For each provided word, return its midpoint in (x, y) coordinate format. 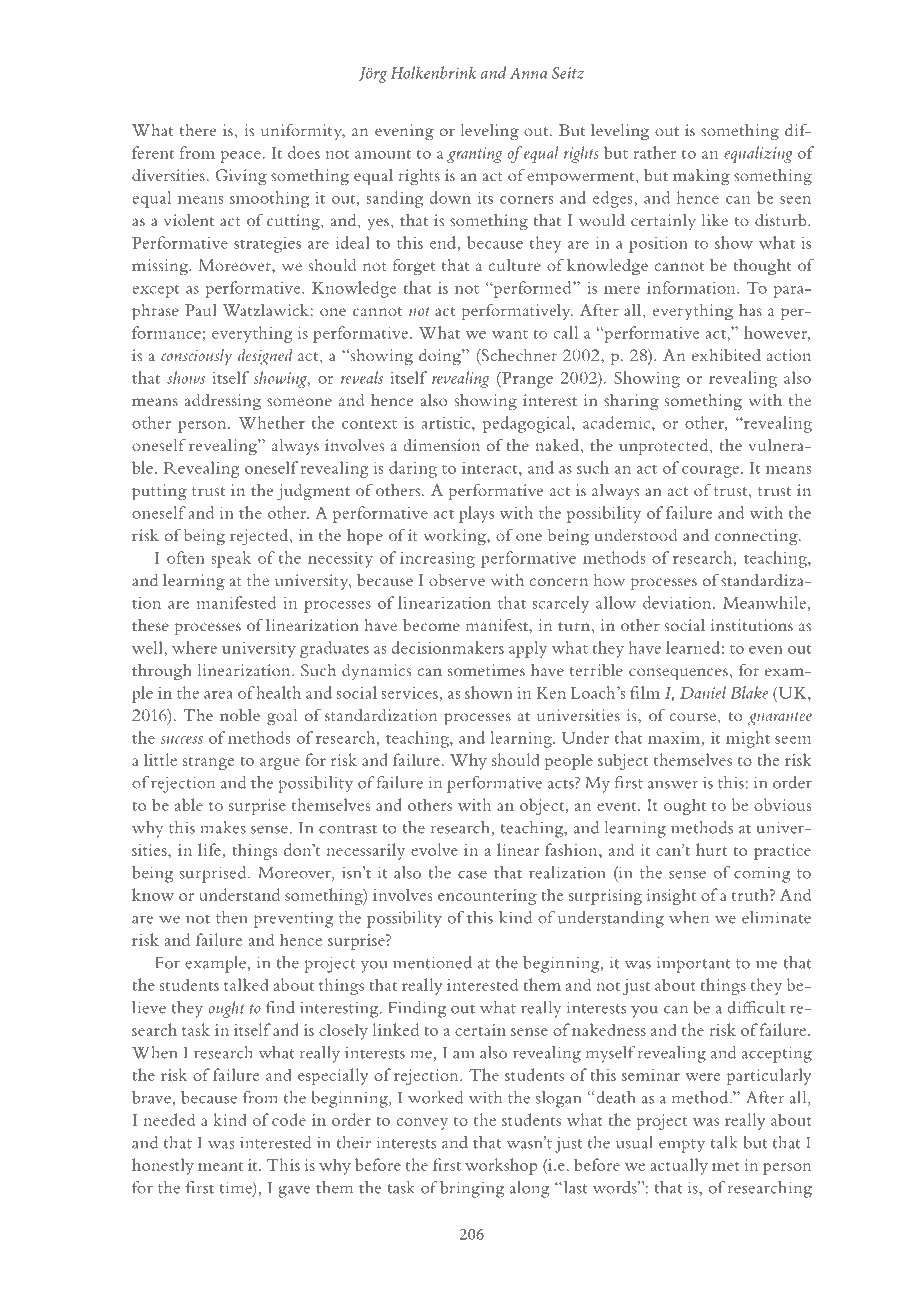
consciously (196, 357)
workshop (501, 1166)
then (232, 917)
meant (220, 1166)
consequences (678, 674)
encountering (487, 897)
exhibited (726, 355)
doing (441, 357)
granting (474, 155)
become (431, 625)
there (198, 130)
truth (751, 894)
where (194, 647)
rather (654, 152)
